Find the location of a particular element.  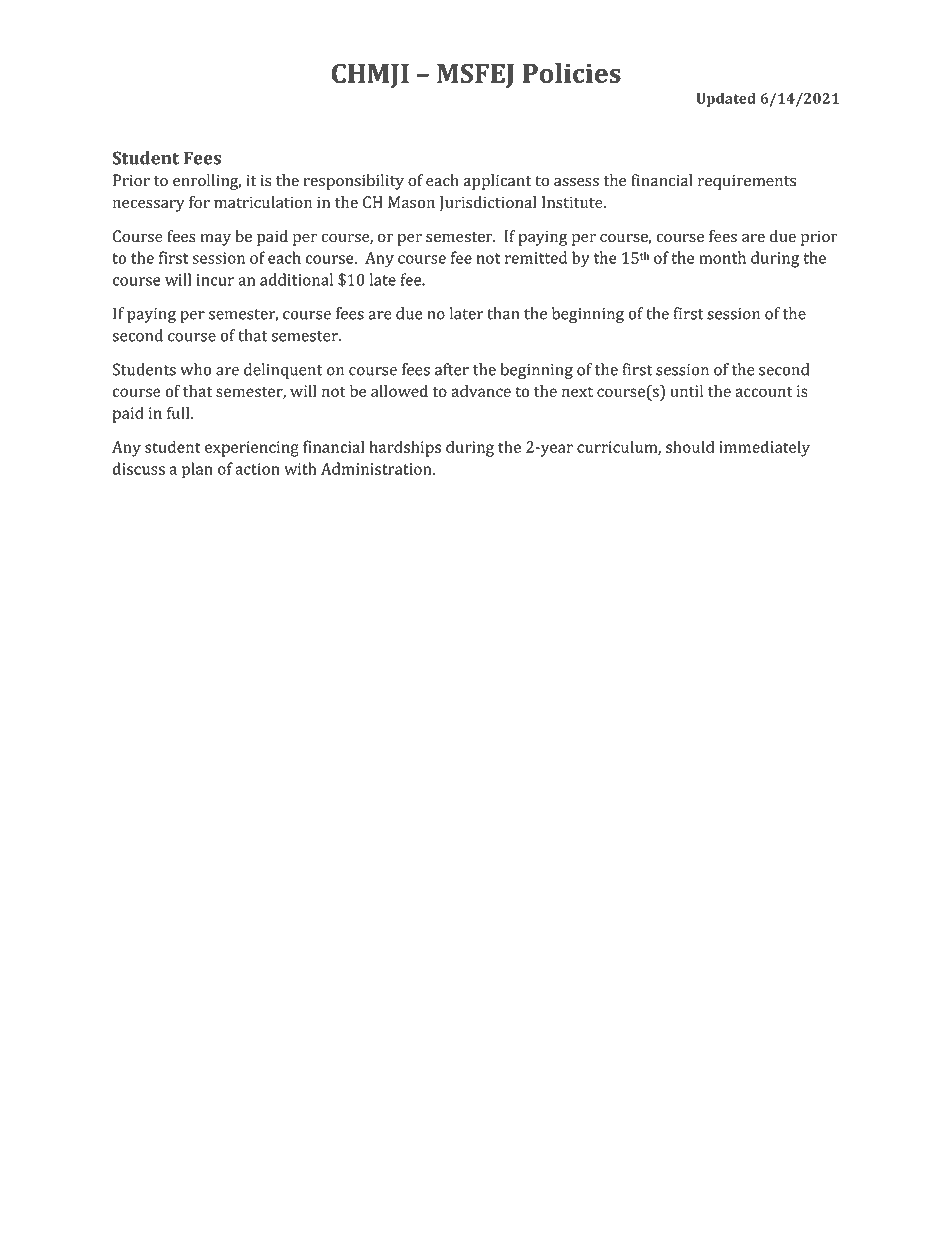

Updated is located at coordinates (726, 100).
